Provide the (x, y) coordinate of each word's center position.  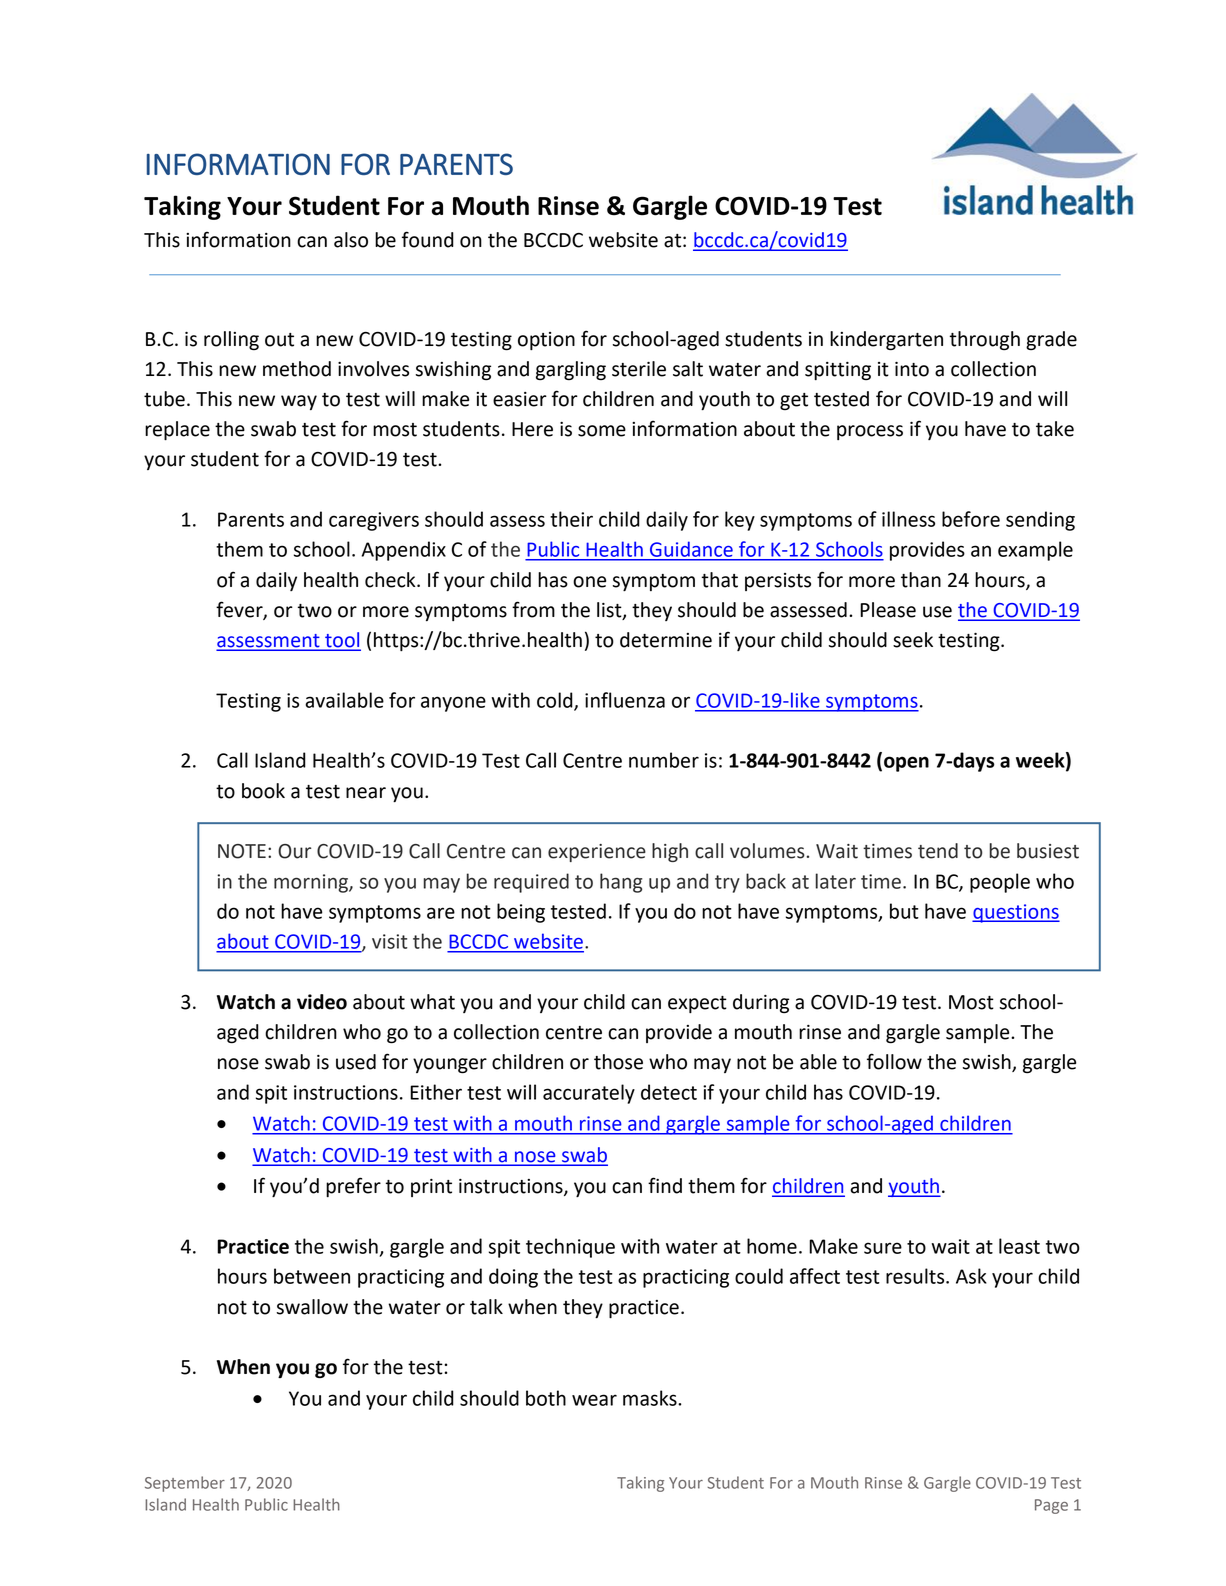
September (185, 1484)
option (546, 341)
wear (594, 1400)
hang (621, 883)
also (351, 240)
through (985, 341)
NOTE (242, 851)
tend (938, 851)
